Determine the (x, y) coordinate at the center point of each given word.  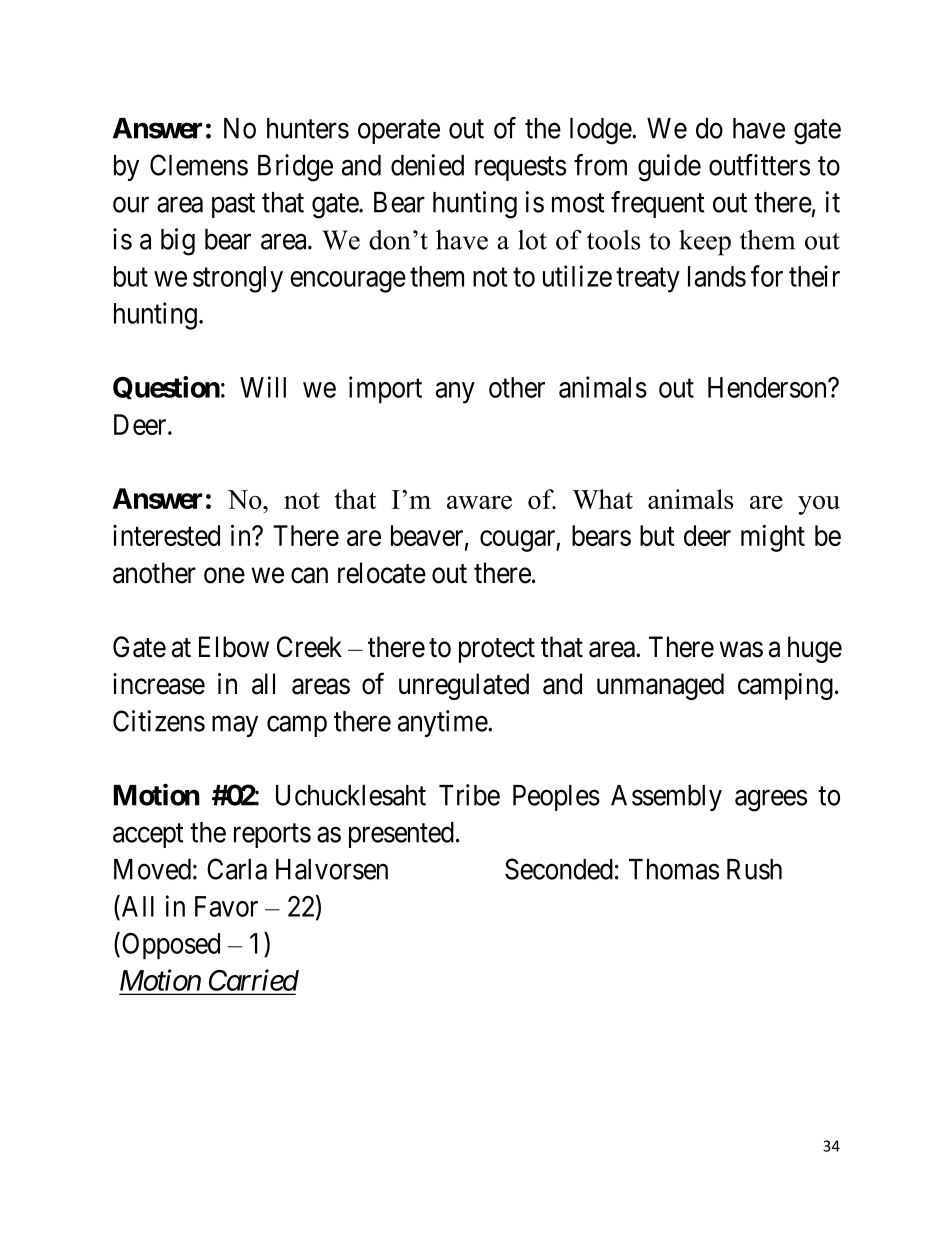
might (773, 538)
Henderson (768, 387)
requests (520, 169)
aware (479, 502)
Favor (226, 906)
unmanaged (660, 686)
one (224, 576)
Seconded (559, 869)
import (385, 390)
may (235, 726)
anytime (443, 723)
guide (669, 168)
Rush (754, 869)
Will (263, 387)
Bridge (295, 168)
